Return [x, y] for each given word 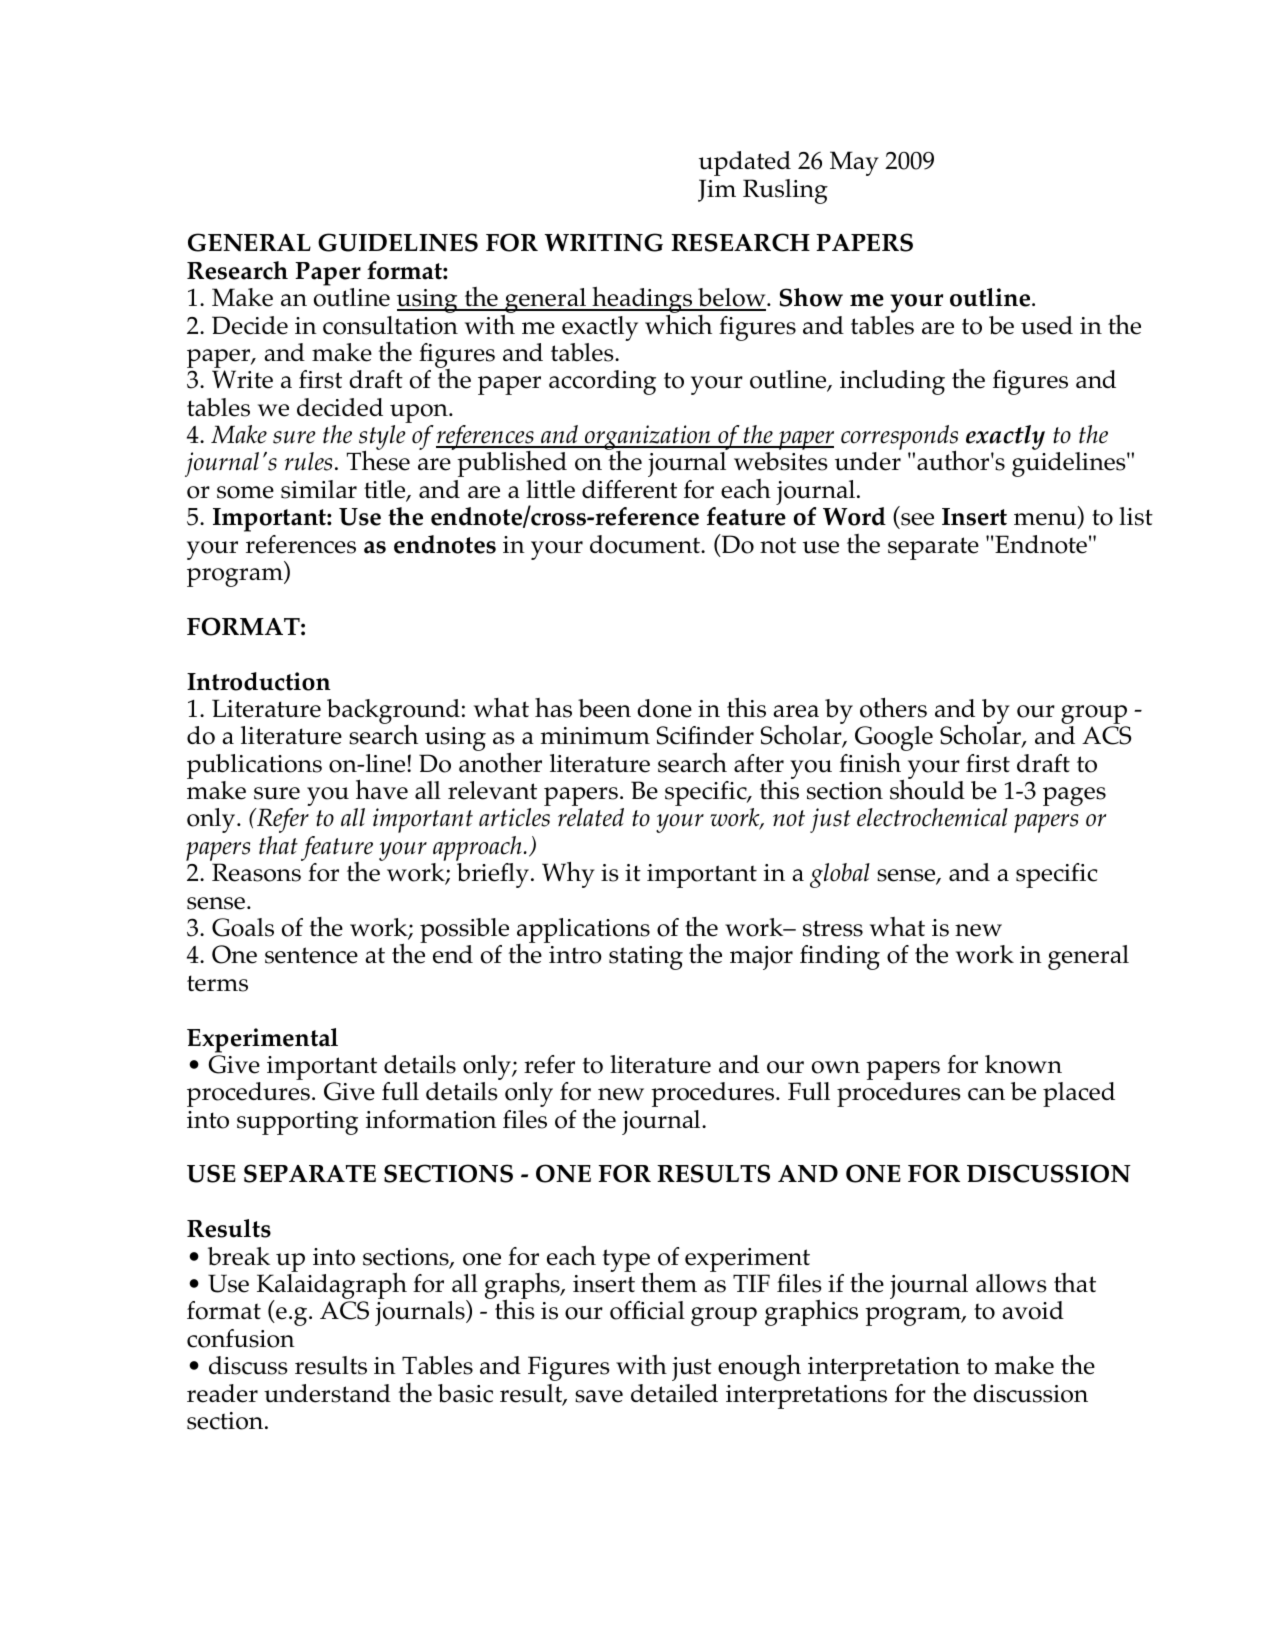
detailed [674, 1393]
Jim [717, 190]
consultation [390, 325]
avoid [1033, 1310]
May [854, 163]
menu [1046, 521]
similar [319, 489]
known [1023, 1064]
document [646, 544]
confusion [241, 1338]
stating [646, 958]
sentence [311, 955]
